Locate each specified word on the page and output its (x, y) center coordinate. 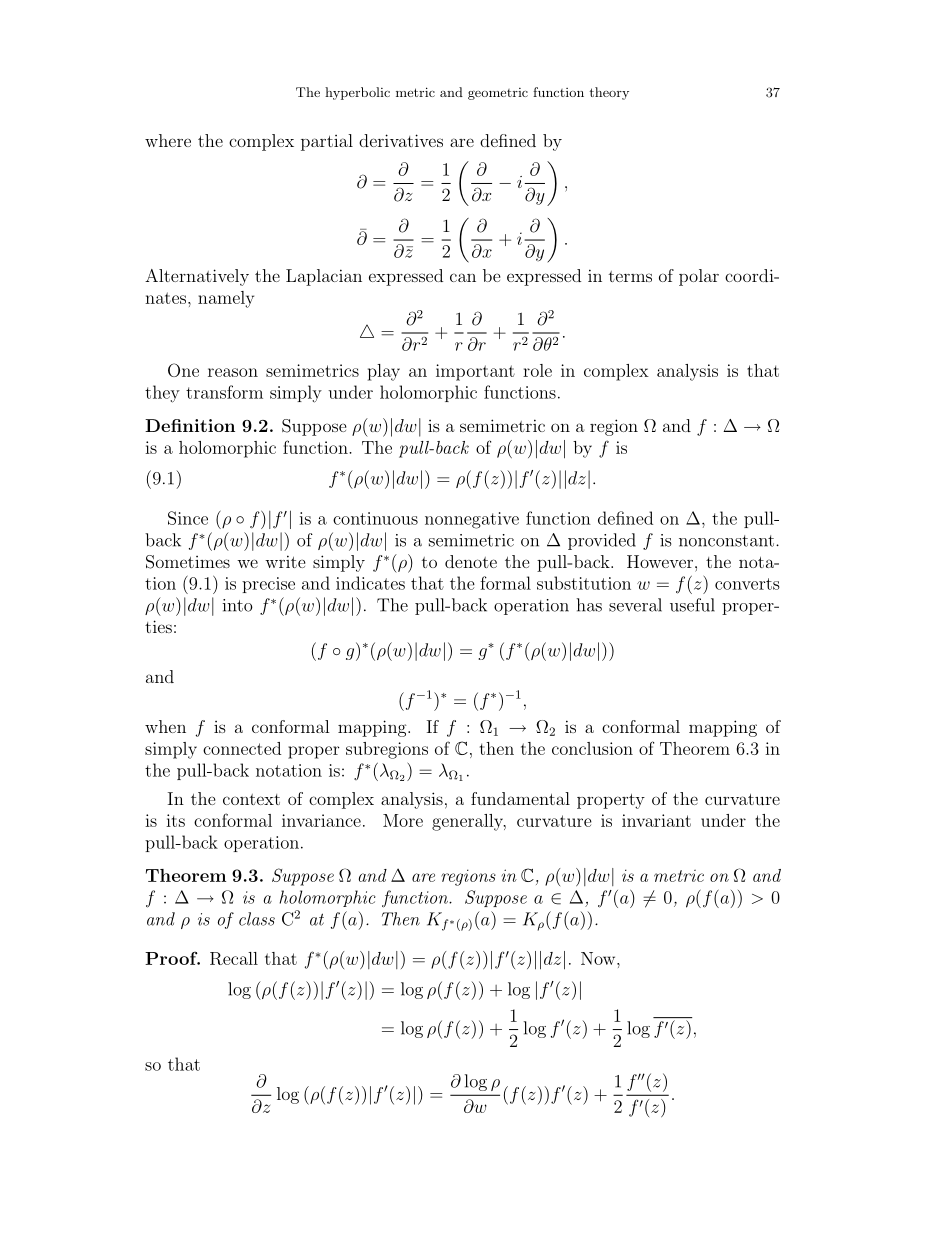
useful (692, 605)
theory (609, 93)
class (257, 919)
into (238, 605)
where (168, 140)
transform (224, 392)
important (475, 372)
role (537, 370)
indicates (370, 583)
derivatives (401, 140)
